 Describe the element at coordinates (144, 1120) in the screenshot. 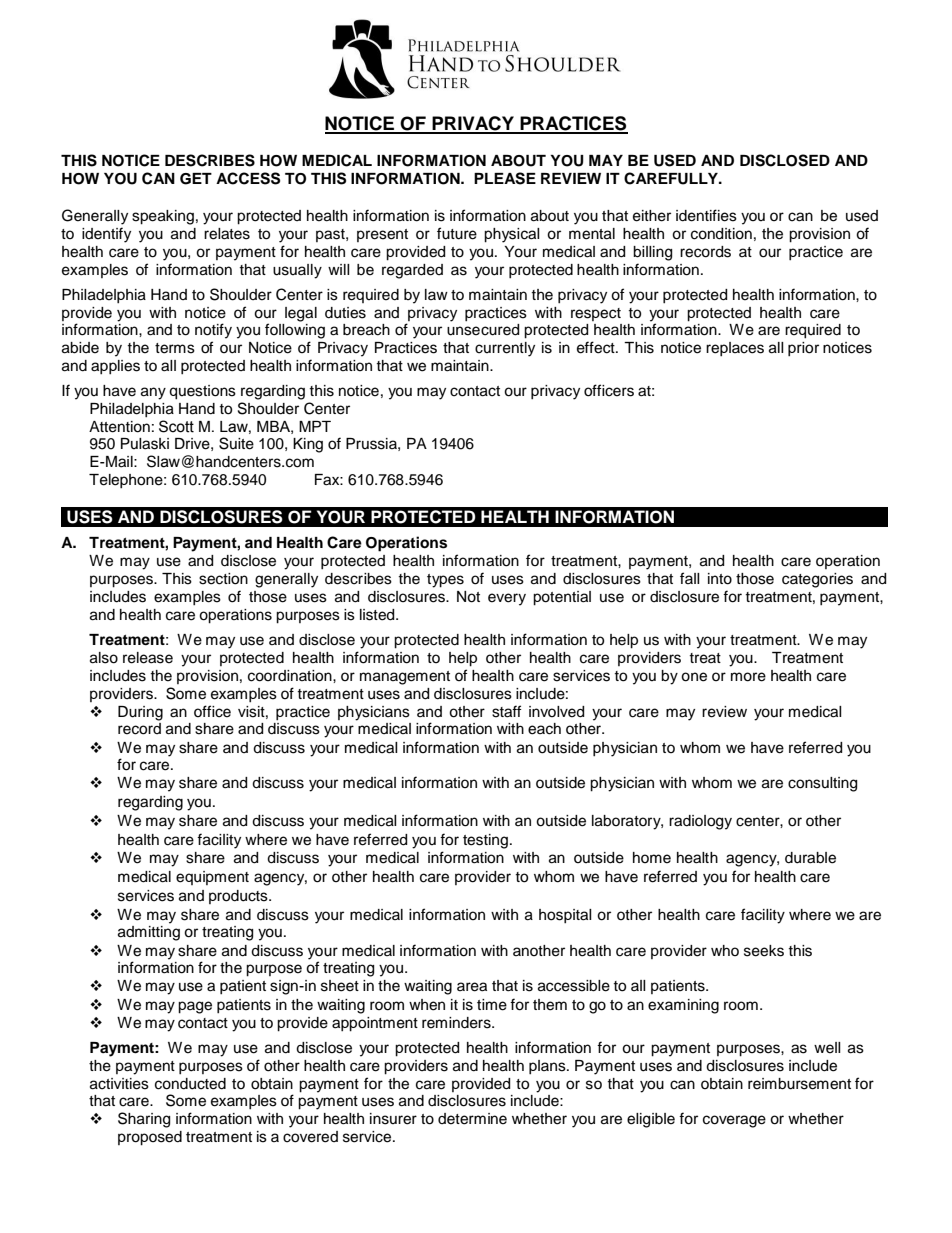

I see `Sharing` at that location.
